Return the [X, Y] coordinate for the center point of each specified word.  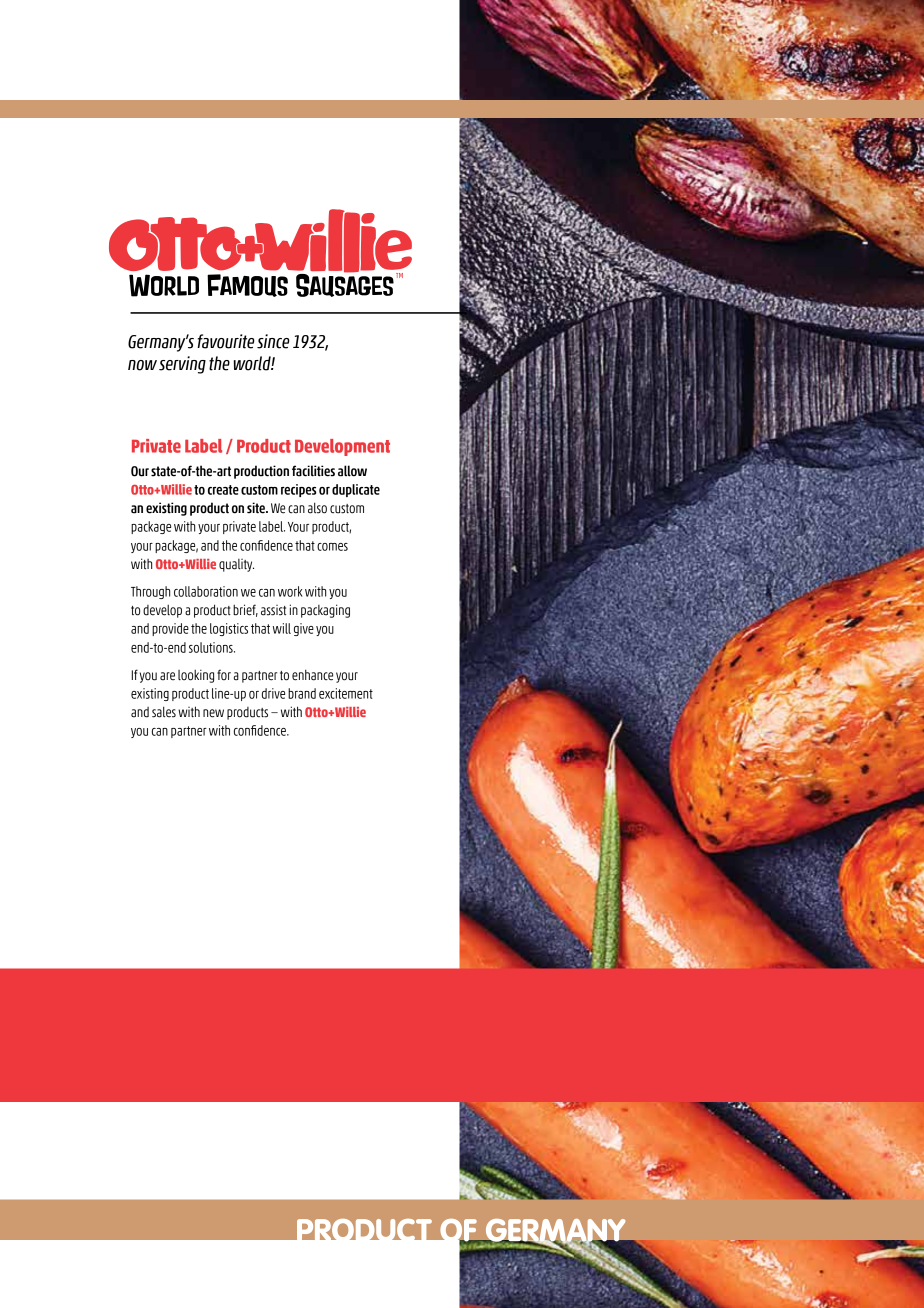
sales [164, 712]
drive [273, 693]
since [273, 341]
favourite [226, 341]
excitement [346, 693]
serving [182, 365]
